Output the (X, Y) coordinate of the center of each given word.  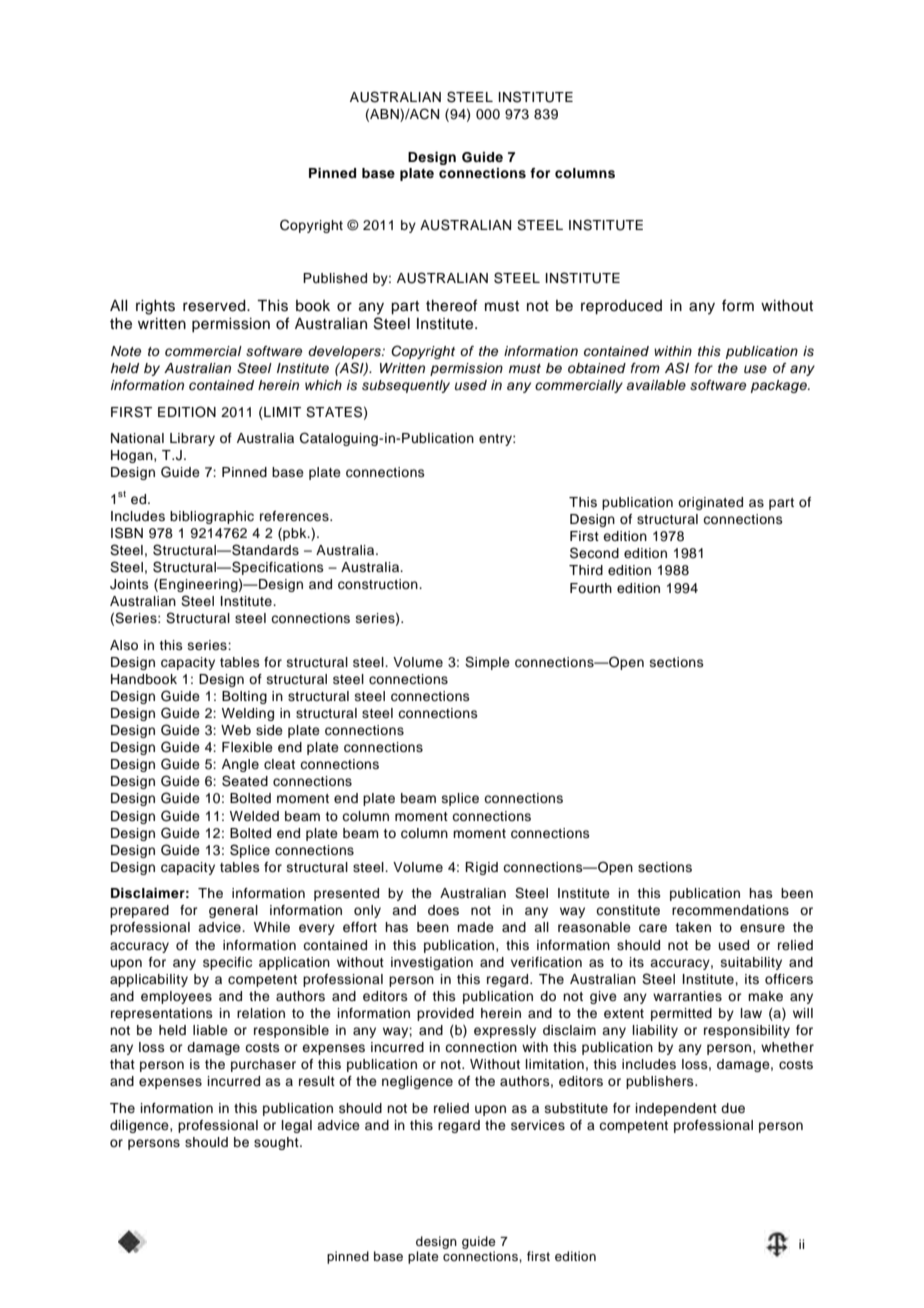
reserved (215, 306)
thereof (452, 305)
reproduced (621, 307)
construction (379, 584)
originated (710, 503)
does (443, 910)
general (233, 911)
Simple (487, 663)
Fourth (591, 588)
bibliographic (212, 517)
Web (236, 730)
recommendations (730, 910)
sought (277, 1143)
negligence (417, 1082)
